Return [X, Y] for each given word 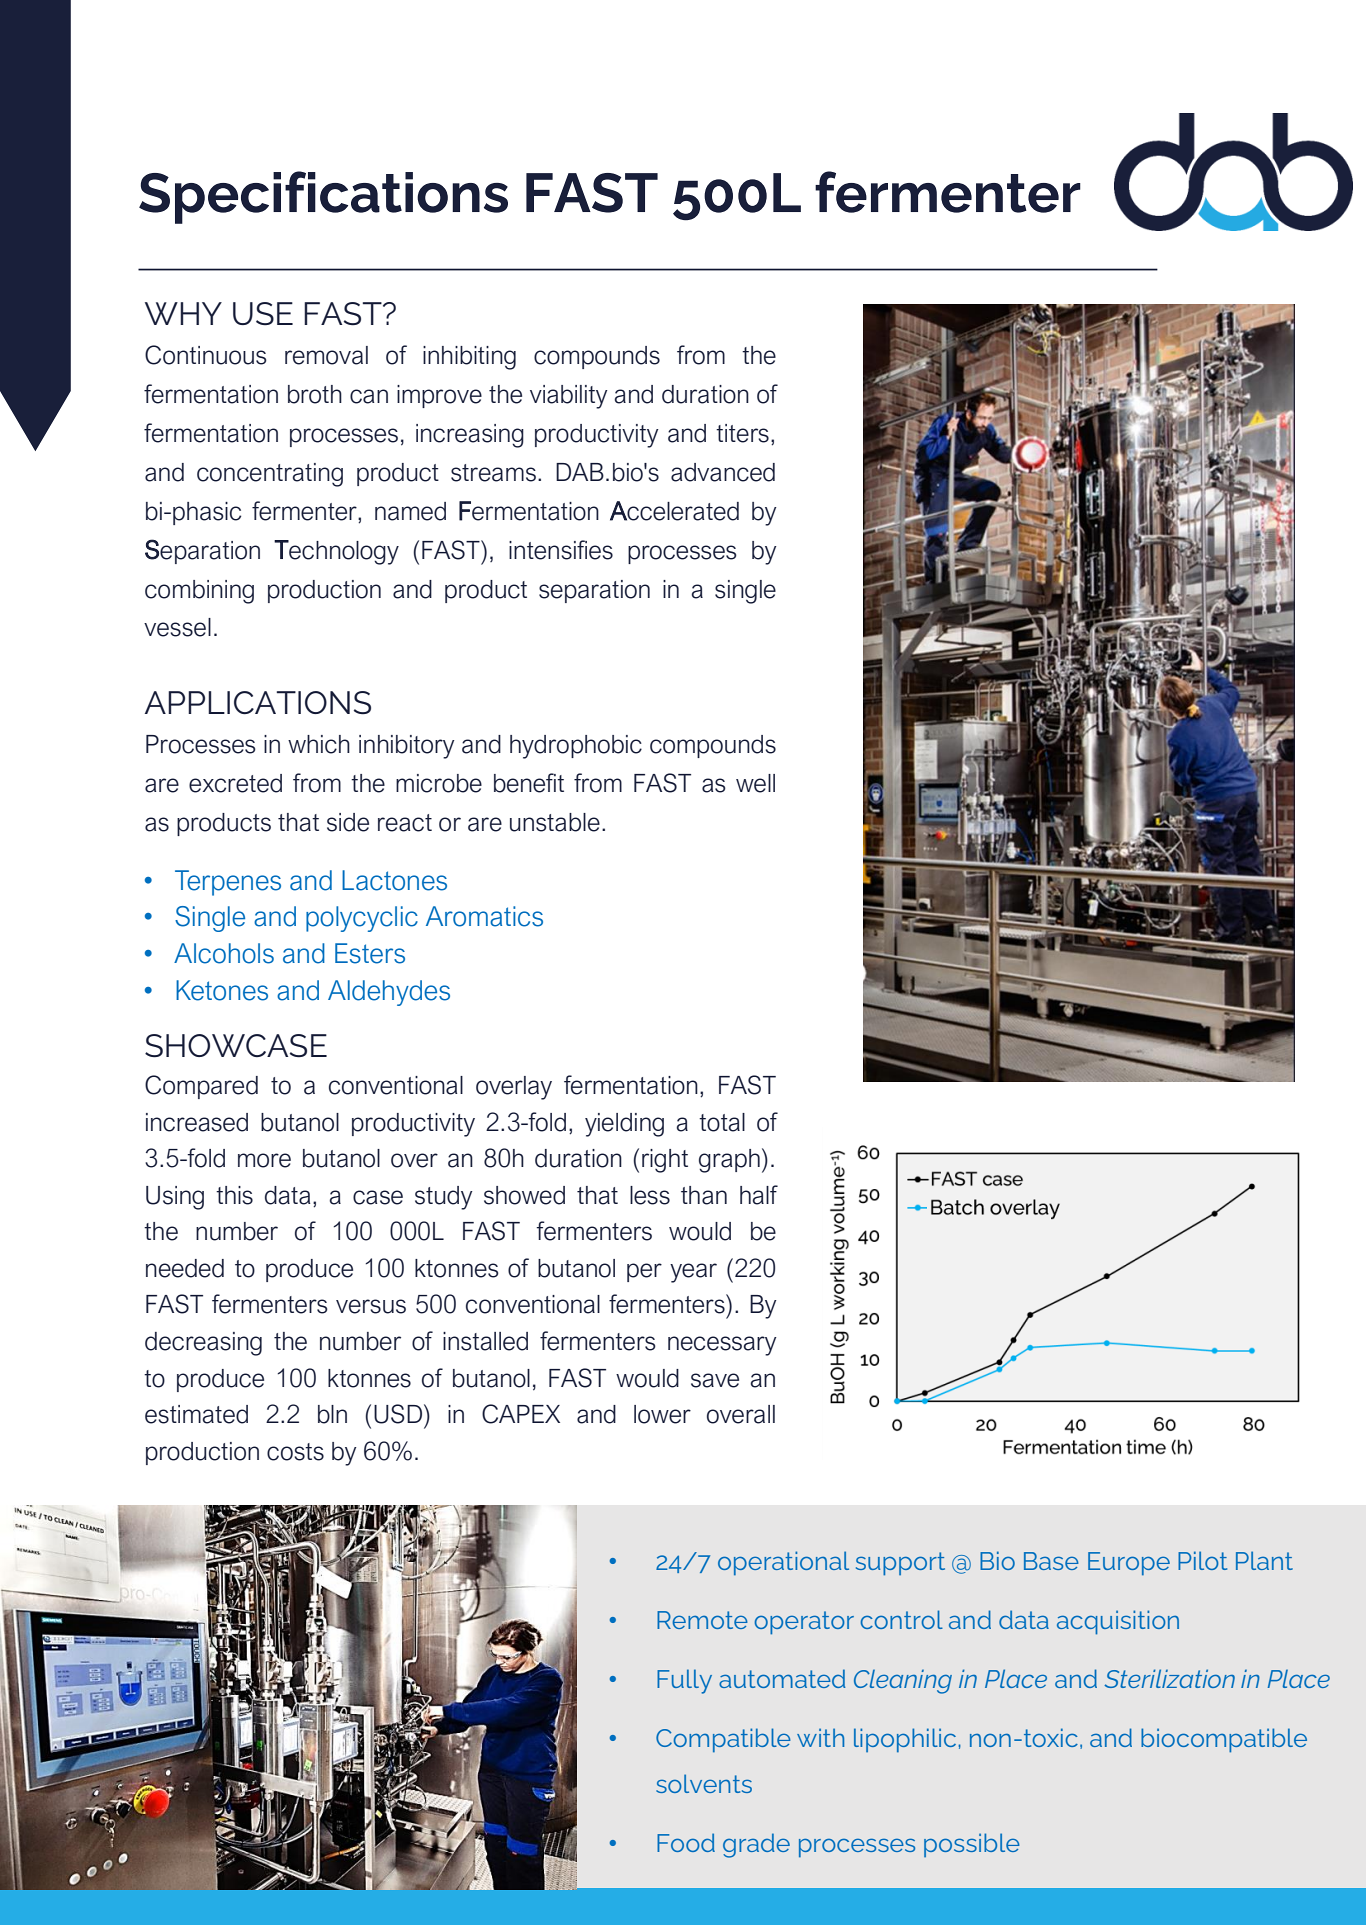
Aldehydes [389, 993]
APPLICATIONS [258, 702]
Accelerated [674, 511]
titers [742, 433]
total [722, 1122]
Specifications [323, 197]
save [715, 1380]
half [759, 1195]
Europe [1129, 1564]
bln [332, 1414]
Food [686, 1842]
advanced [723, 472]
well [755, 783]
